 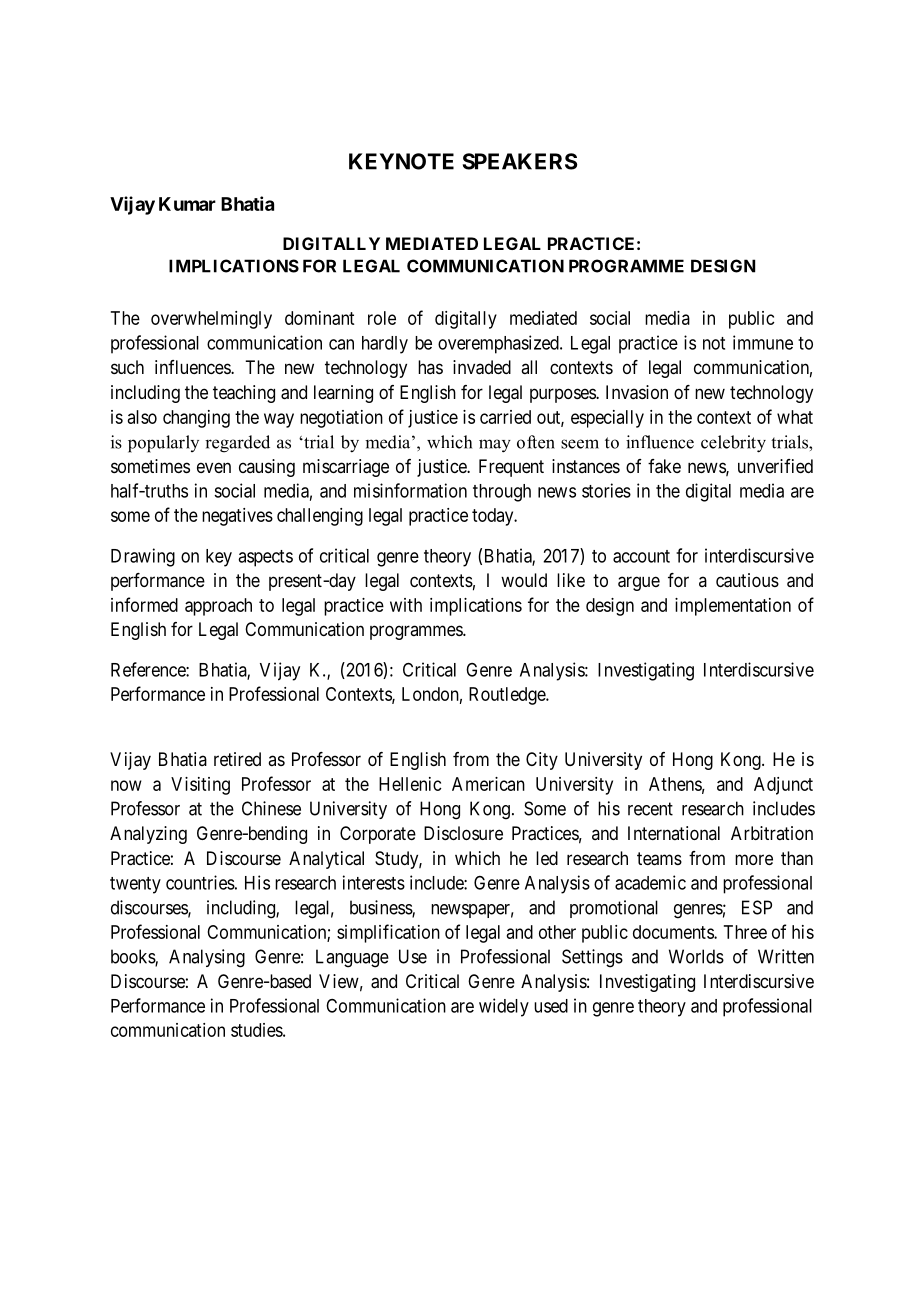 What do you see at coordinates (763, 342) in the screenshot?
I see `immune` at bounding box center [763, 342].
